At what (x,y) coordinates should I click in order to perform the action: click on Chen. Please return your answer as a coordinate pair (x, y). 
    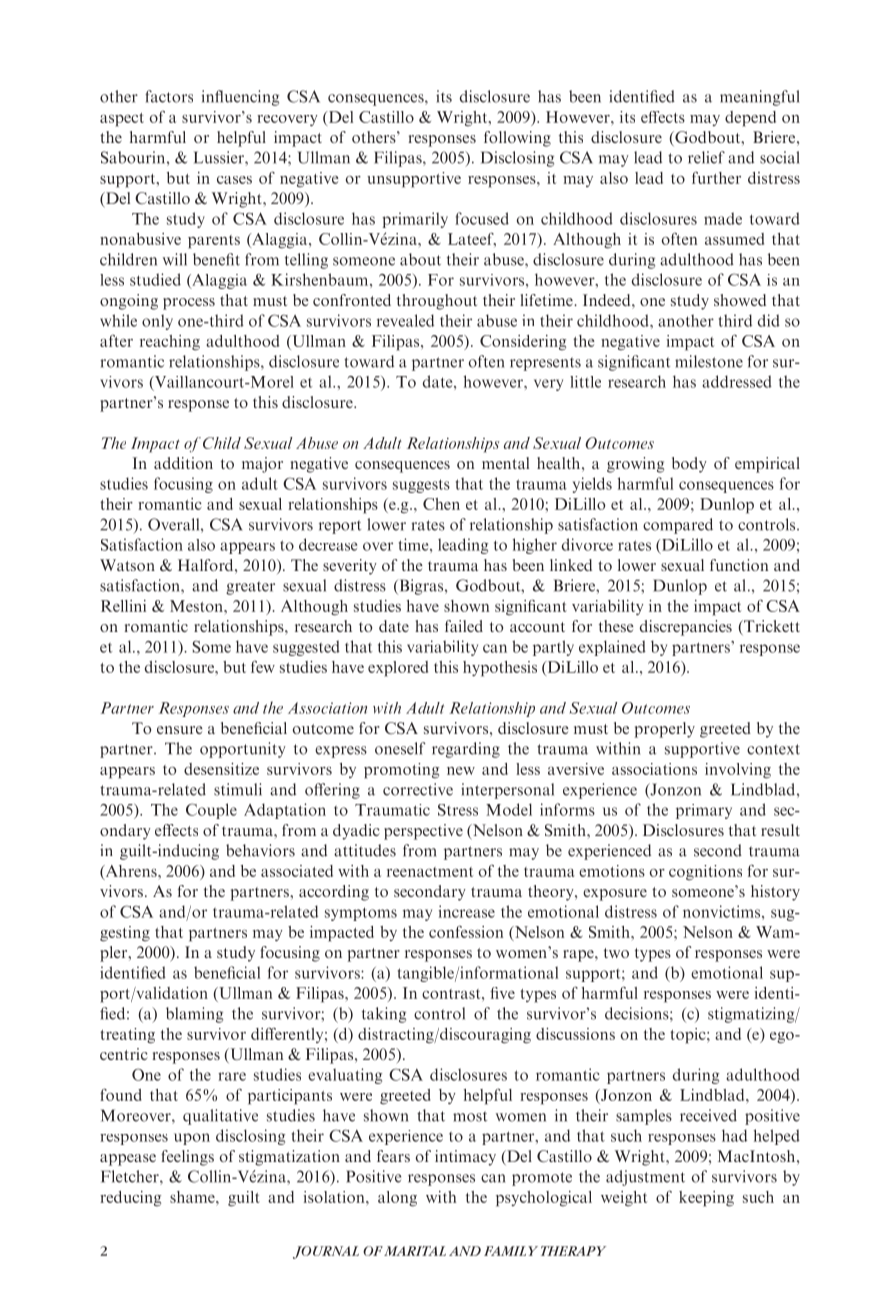
    Looking at the image, I should click on (441, 504).
